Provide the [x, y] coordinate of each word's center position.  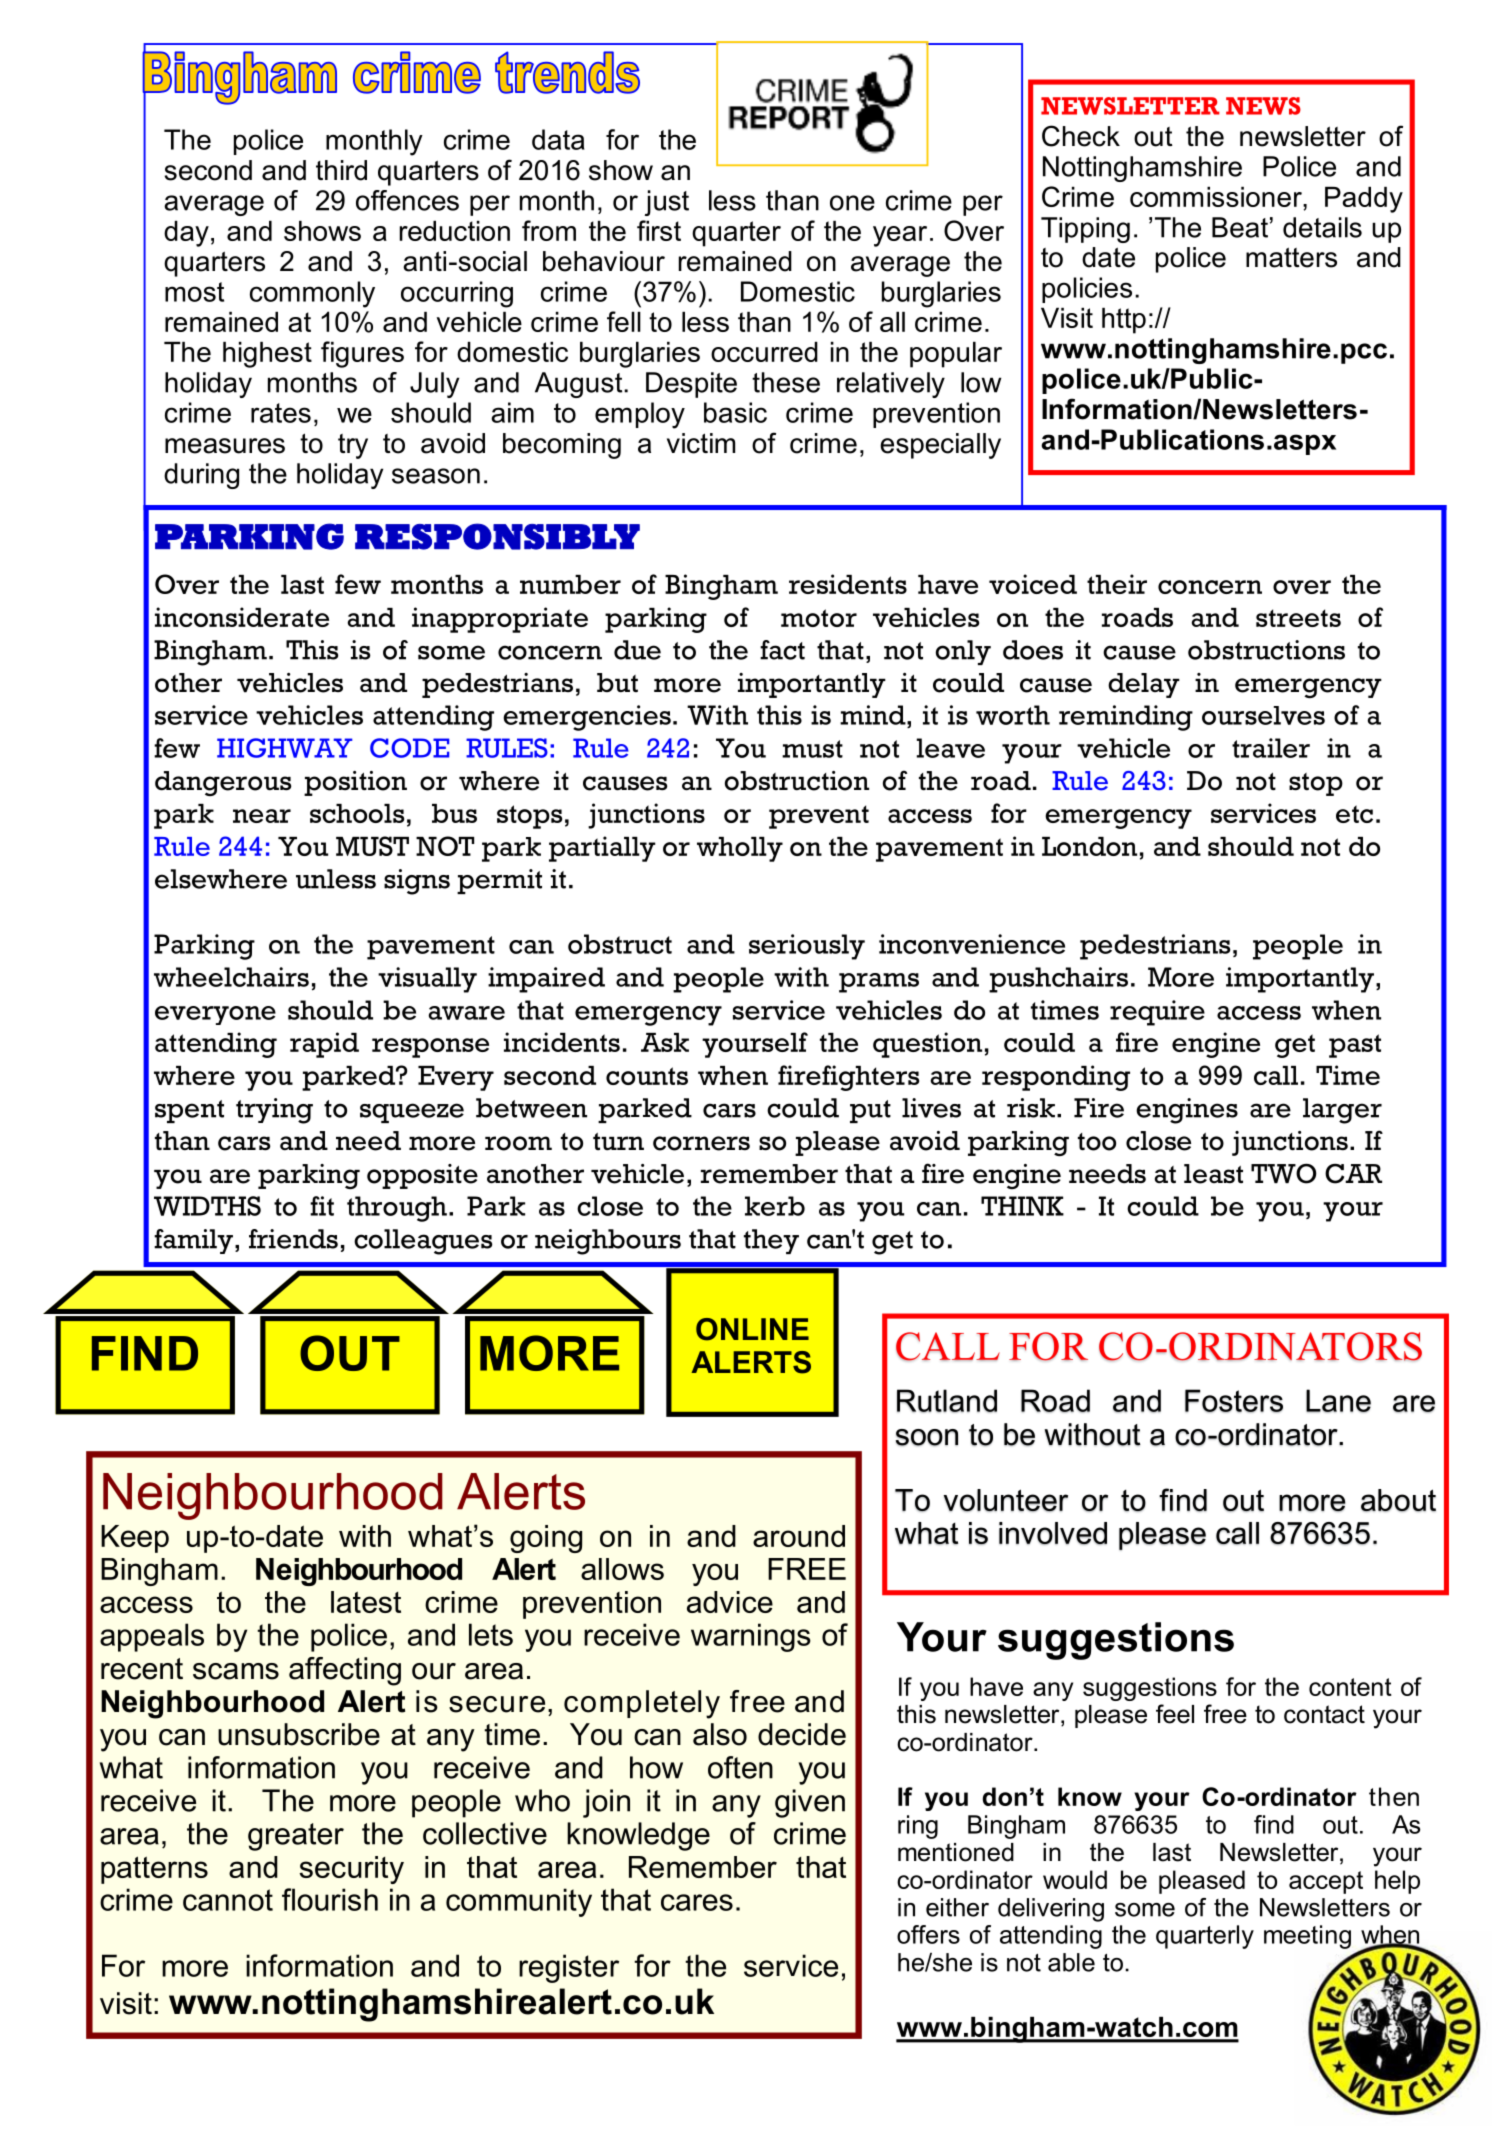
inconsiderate [242, 617]
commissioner [1217, 197]
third [341, 170]
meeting [1307, 1937]
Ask [665, 1042]
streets [1298, 618]
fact [782, 650]
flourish [330, 1899]
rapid [324, 1045]
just [667, 203]
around [799, 1536]
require [1157, 1013]
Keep [135, 1539]
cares [697, 1902]
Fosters [1234, 1400]
